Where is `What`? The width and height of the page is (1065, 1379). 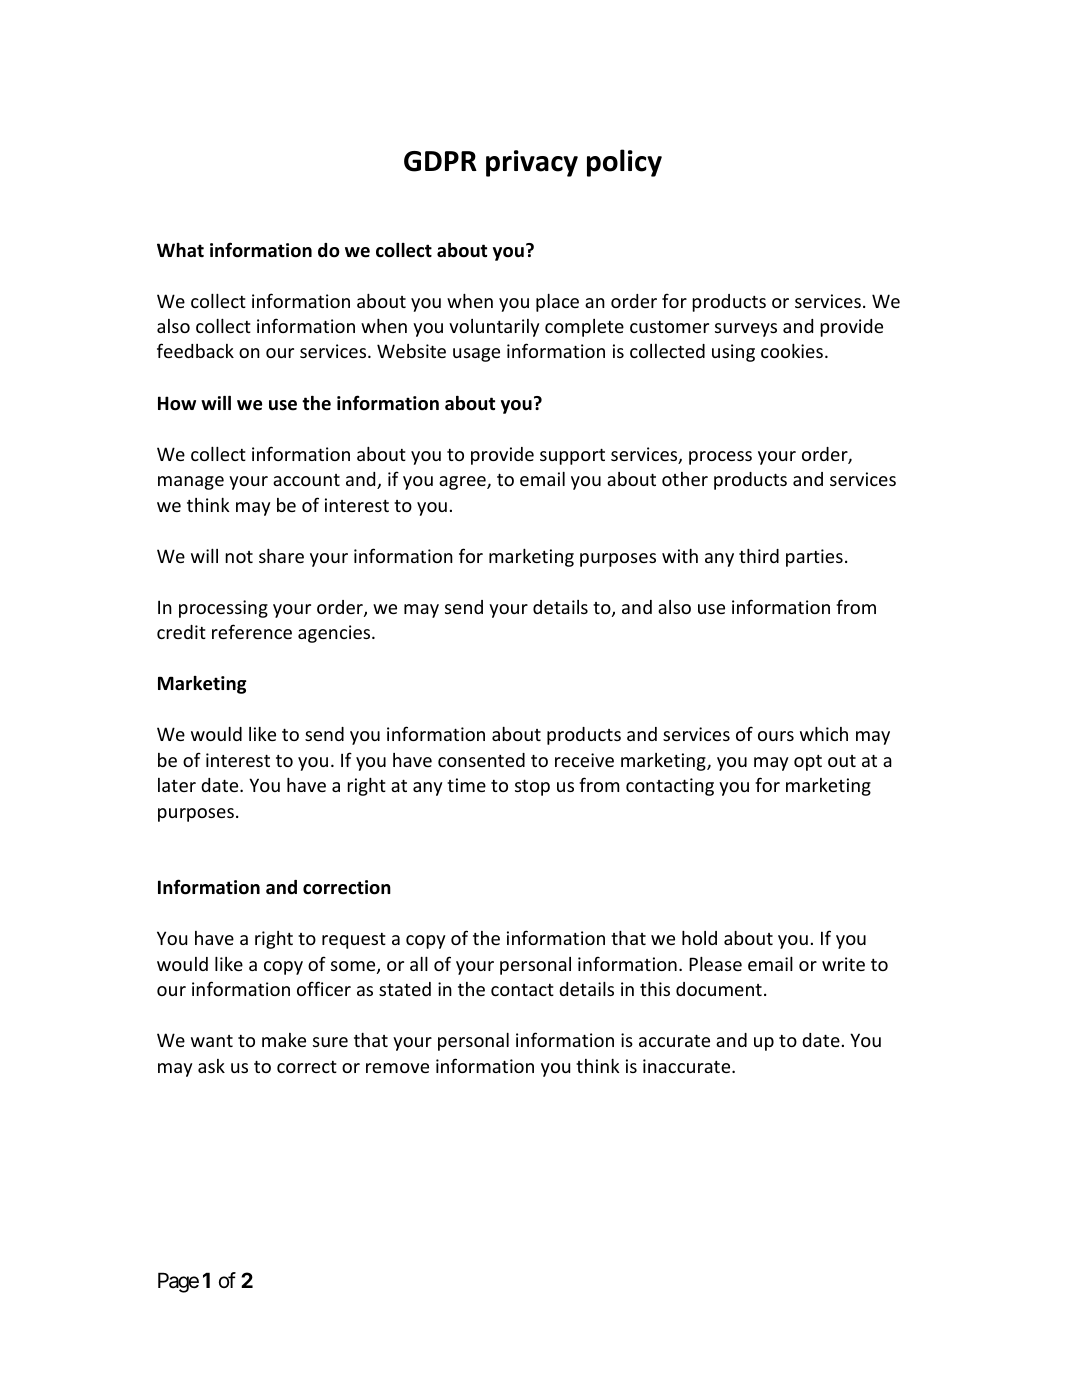 What is located at coordinates (180, 250).
